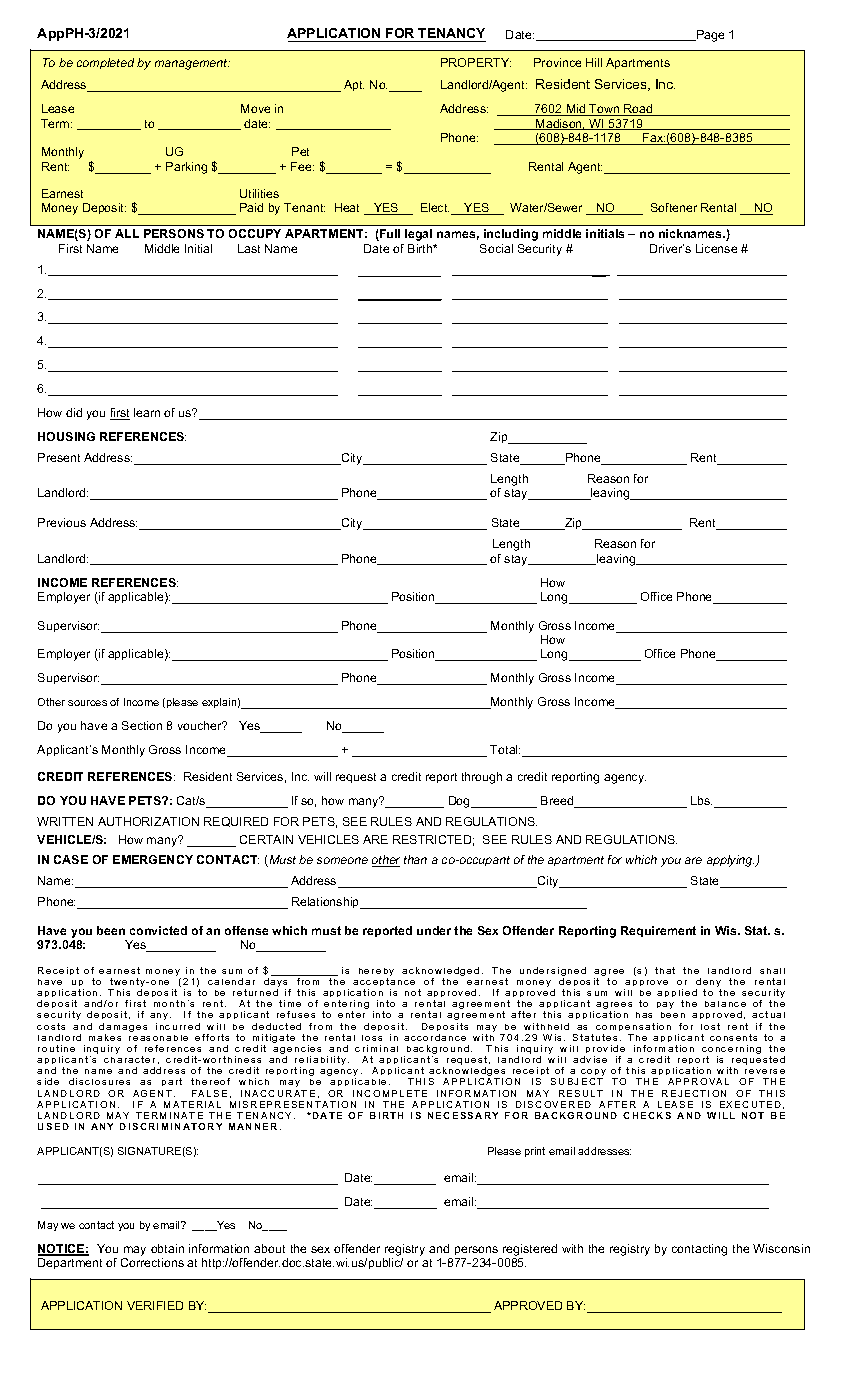 Image resolution: width=849 pixels, height=1400 pixels. I want to click on Total, so click(505, 749).
